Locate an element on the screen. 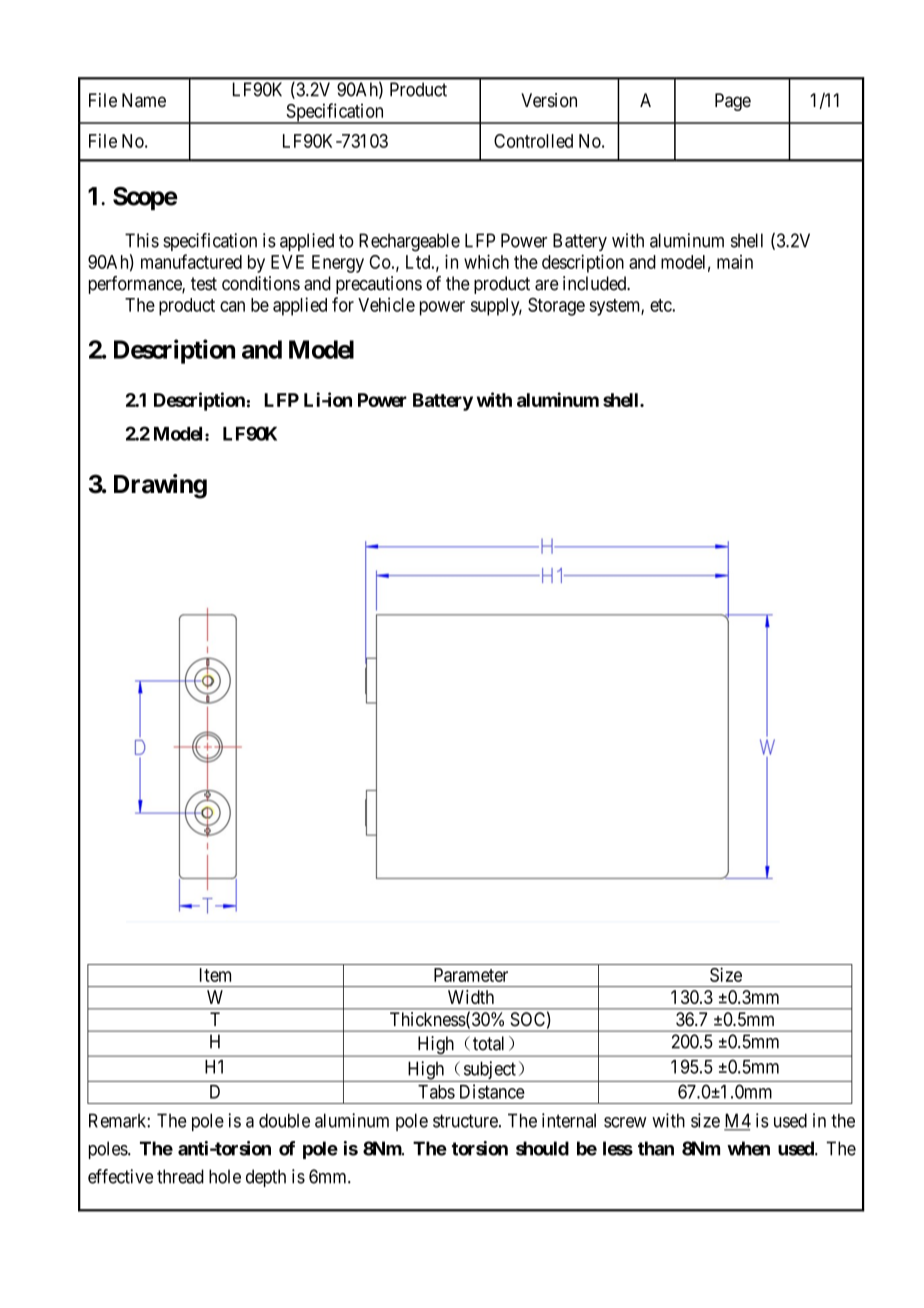  structure is located at coordinates (465, 1121).
